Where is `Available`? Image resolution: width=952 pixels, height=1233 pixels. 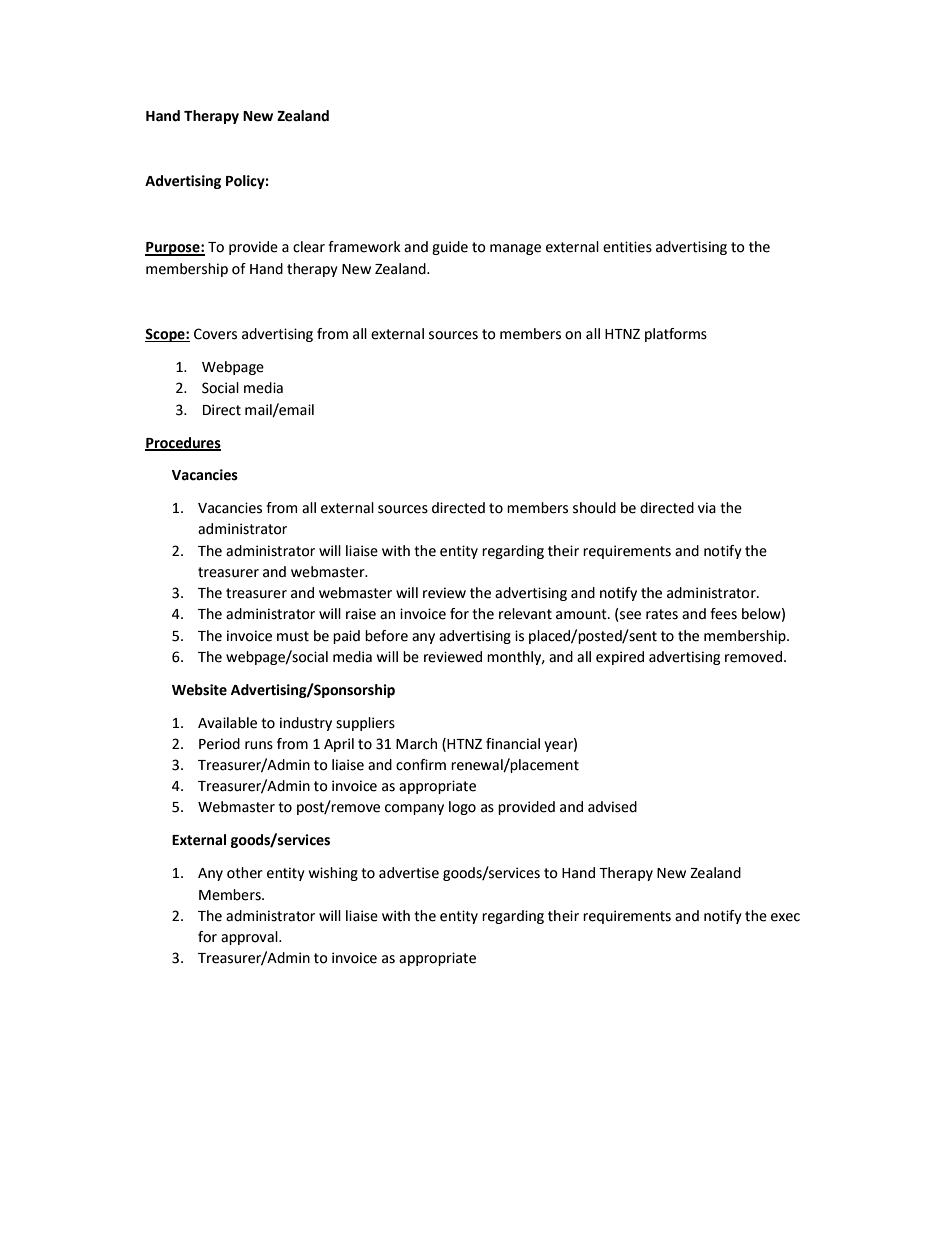
Available is located at coordinates (227, 723).
